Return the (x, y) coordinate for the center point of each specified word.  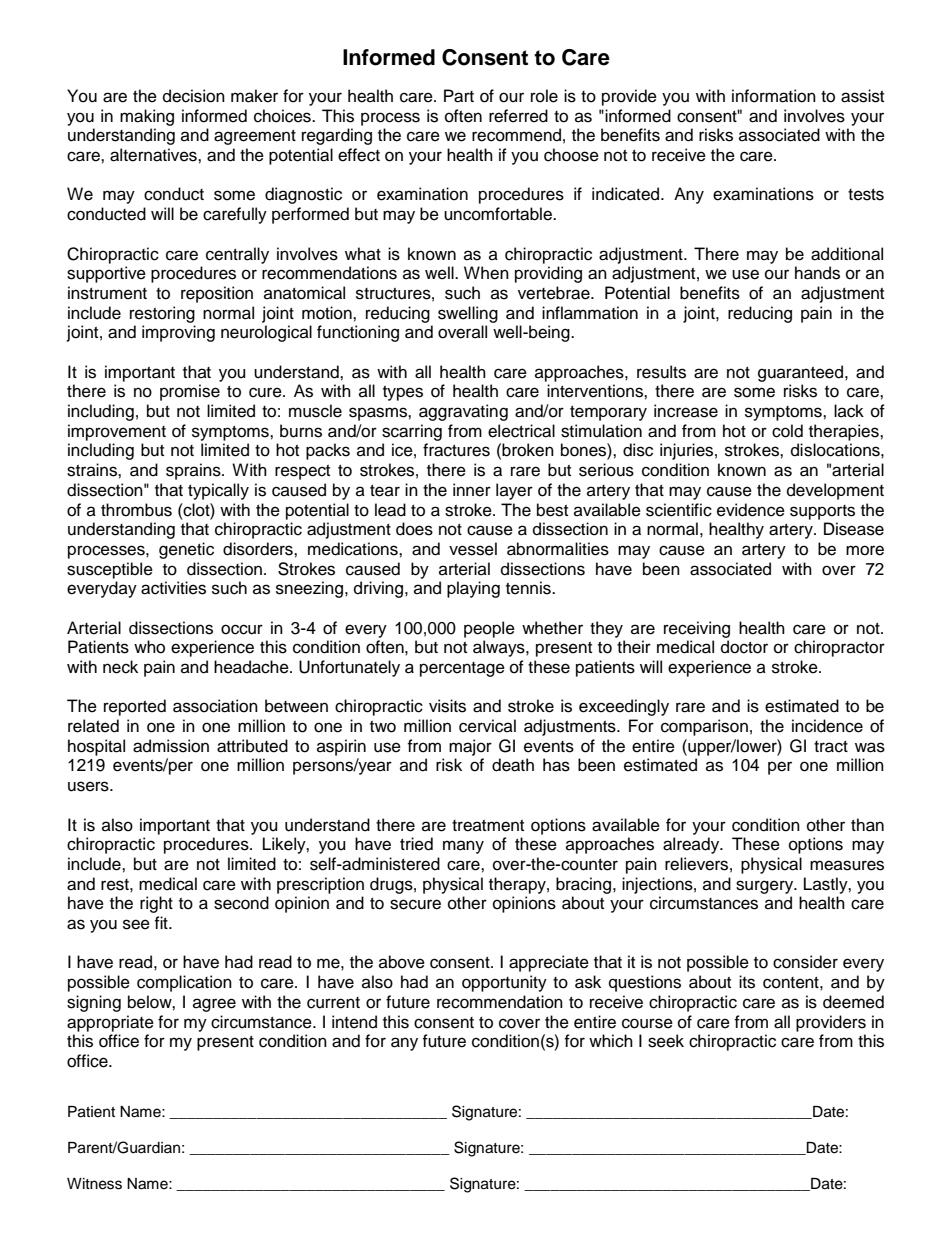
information (774, 96)
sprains (194, 471)
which (611, 1041)
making (147, 117)
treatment (488, 826)
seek (666, 1041)
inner (472, 490)
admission (171, 746)
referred (518, 116)
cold (787, 431)
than (867, 825)
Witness (94, 1184)
